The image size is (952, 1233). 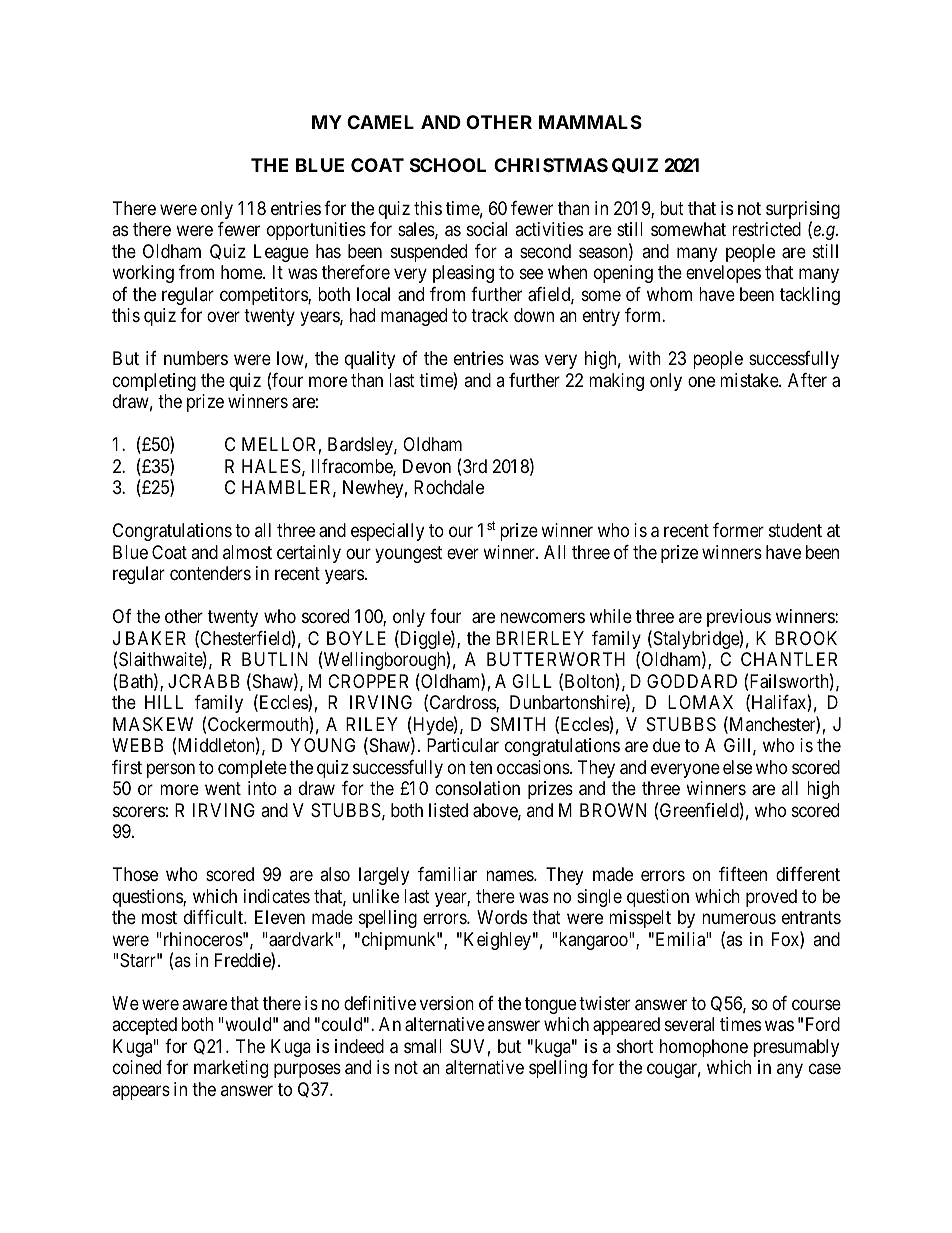 What do you see at coordinates (448, 165) in the screenshot?
I see `SCHOOL` at bounding box center [448, 165].
